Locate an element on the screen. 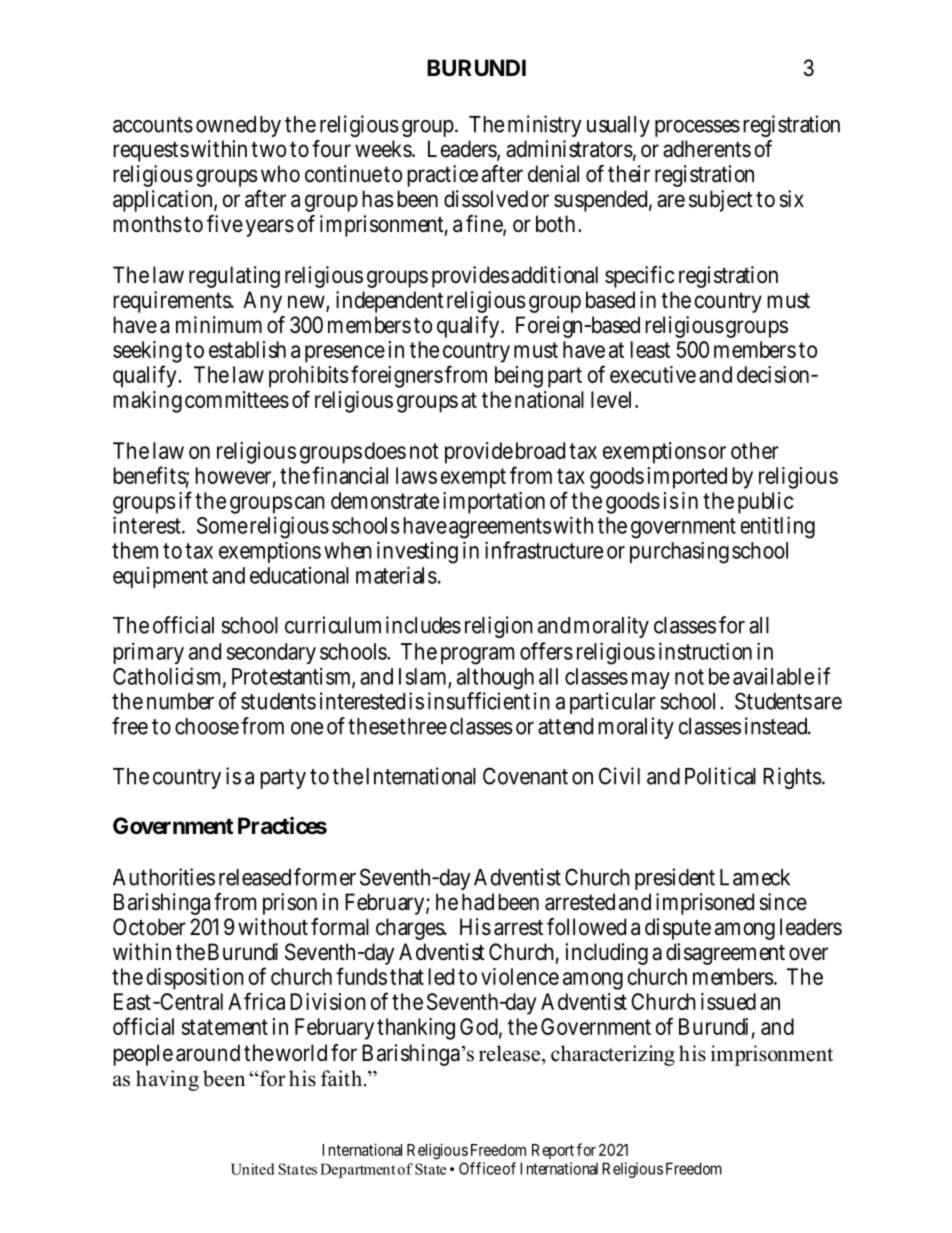 The height and width of the screenshot is (1233, 952). being is located at coordinates (519, 377).
